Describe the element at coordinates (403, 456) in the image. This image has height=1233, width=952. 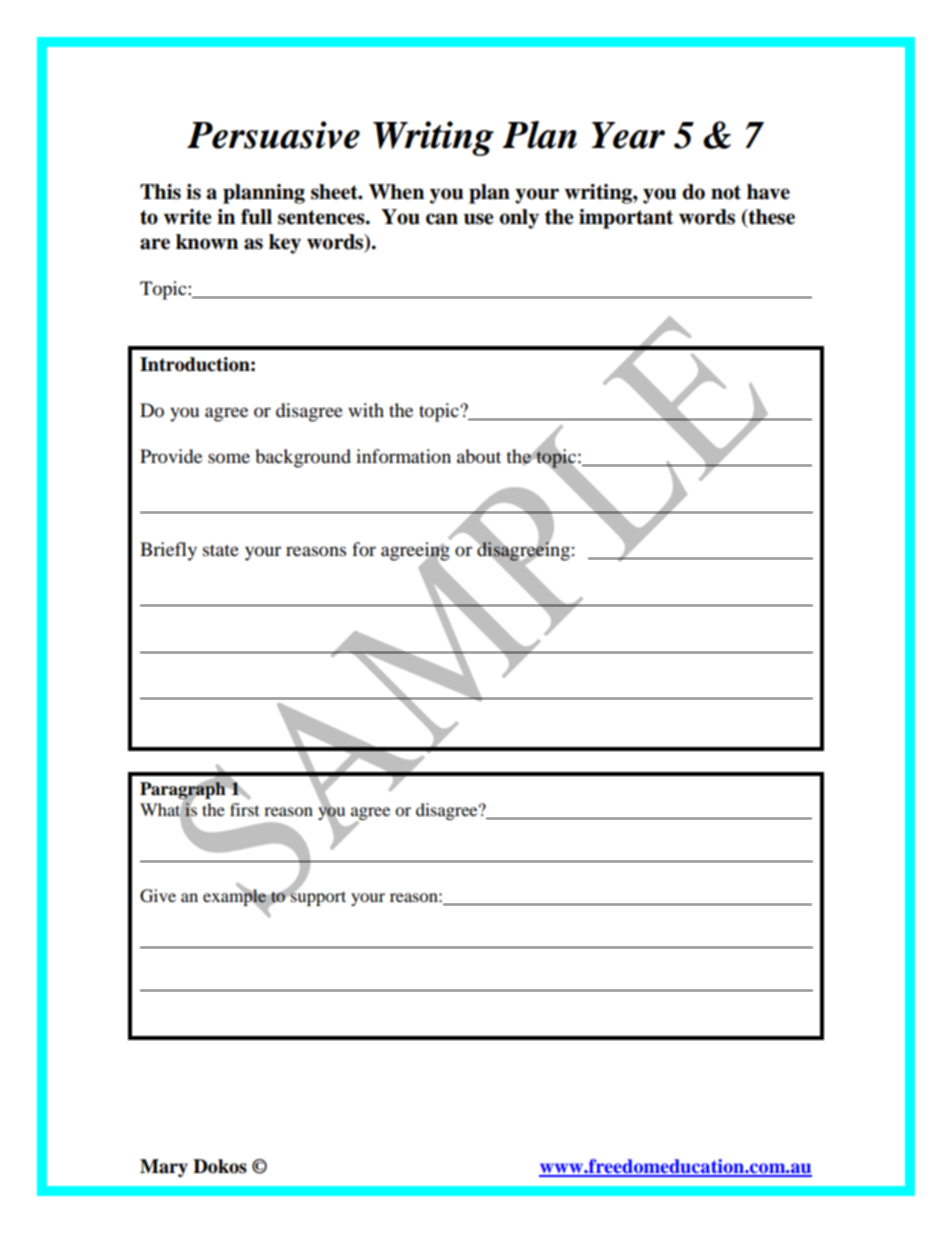
I see `information` at that location.
